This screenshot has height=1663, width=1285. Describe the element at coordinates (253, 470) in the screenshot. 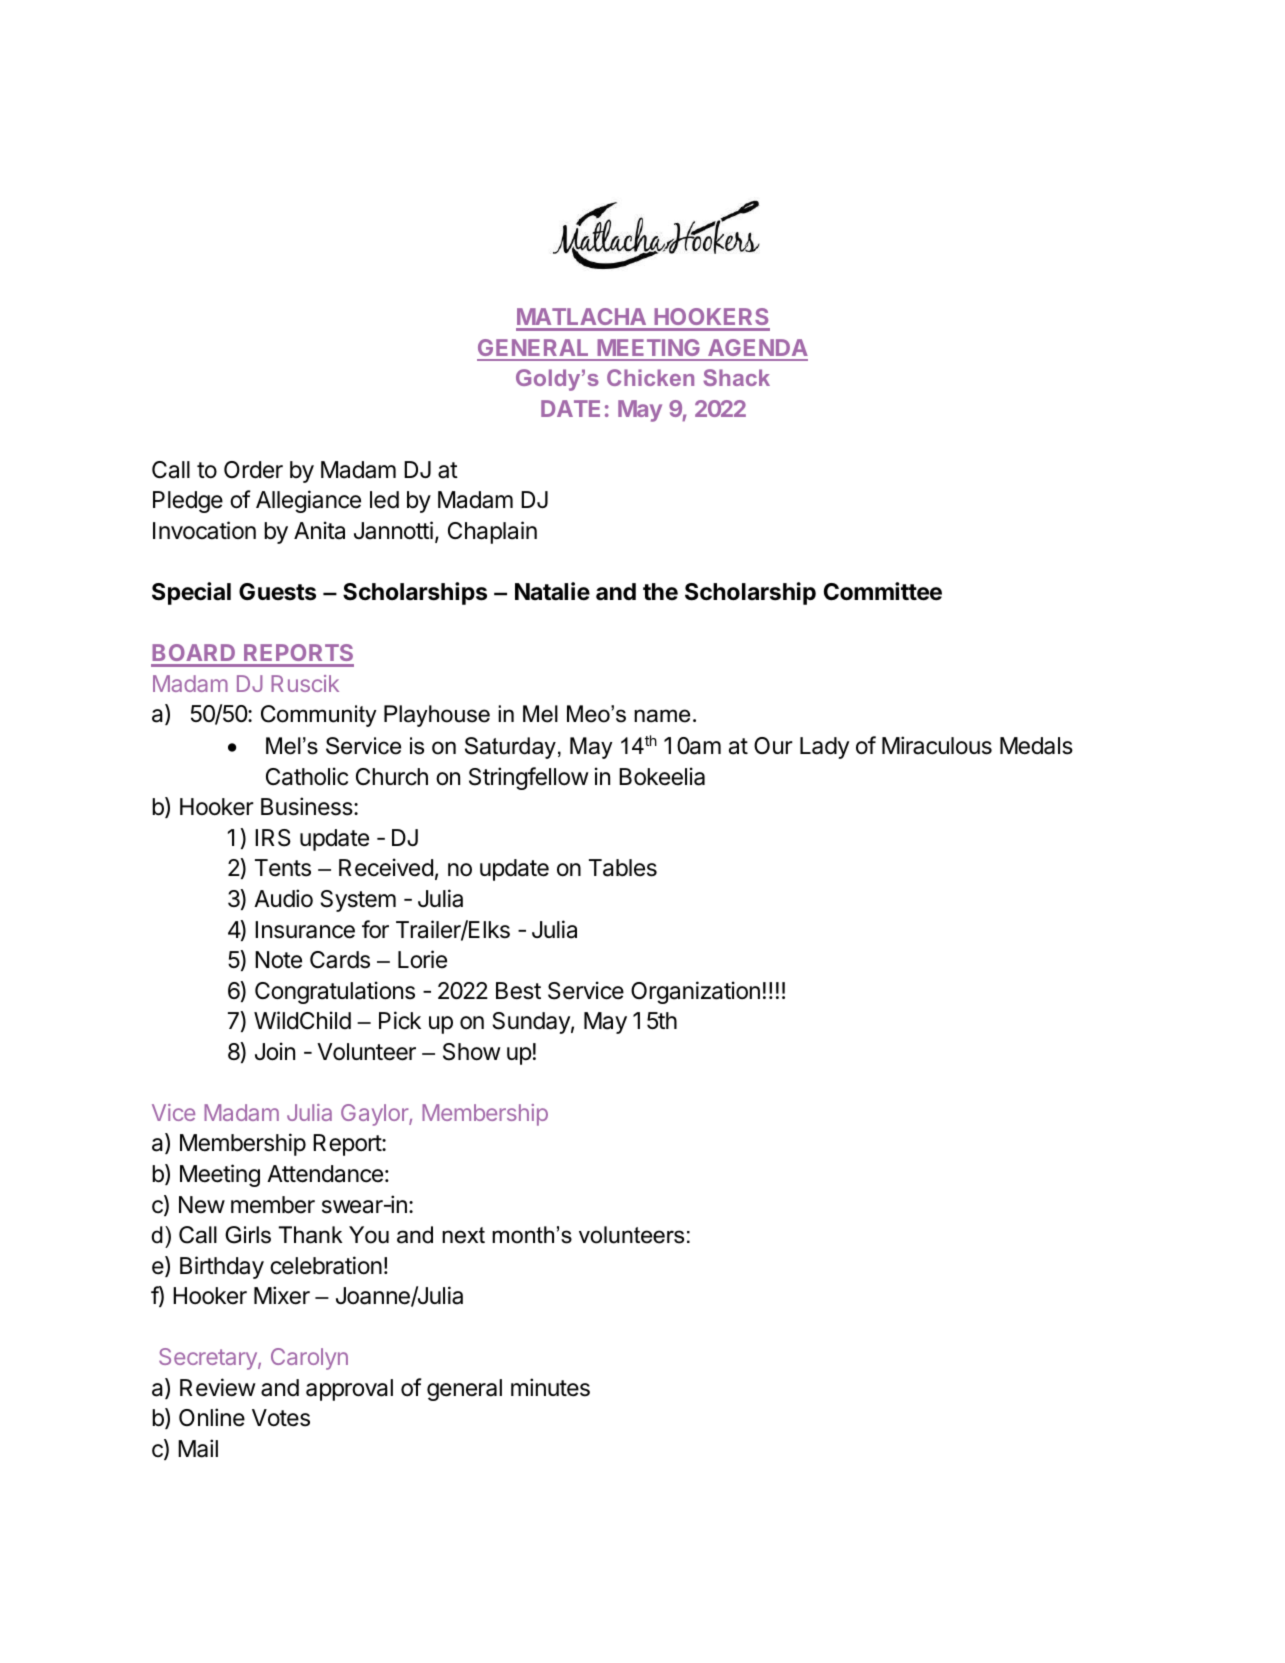

I see `Order` at that location.
